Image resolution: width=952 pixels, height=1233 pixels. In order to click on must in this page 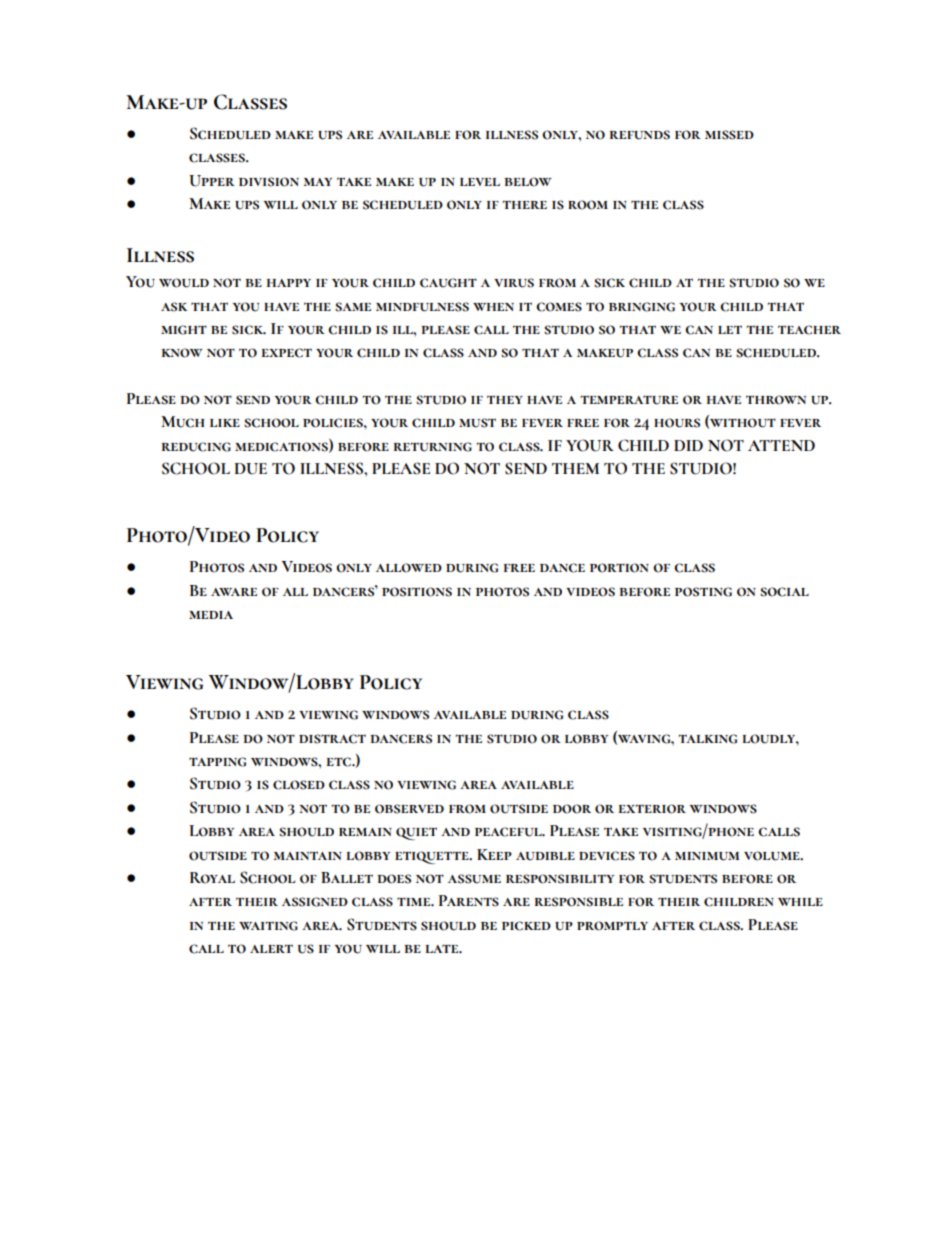, I will do `click(477, 423)`.
